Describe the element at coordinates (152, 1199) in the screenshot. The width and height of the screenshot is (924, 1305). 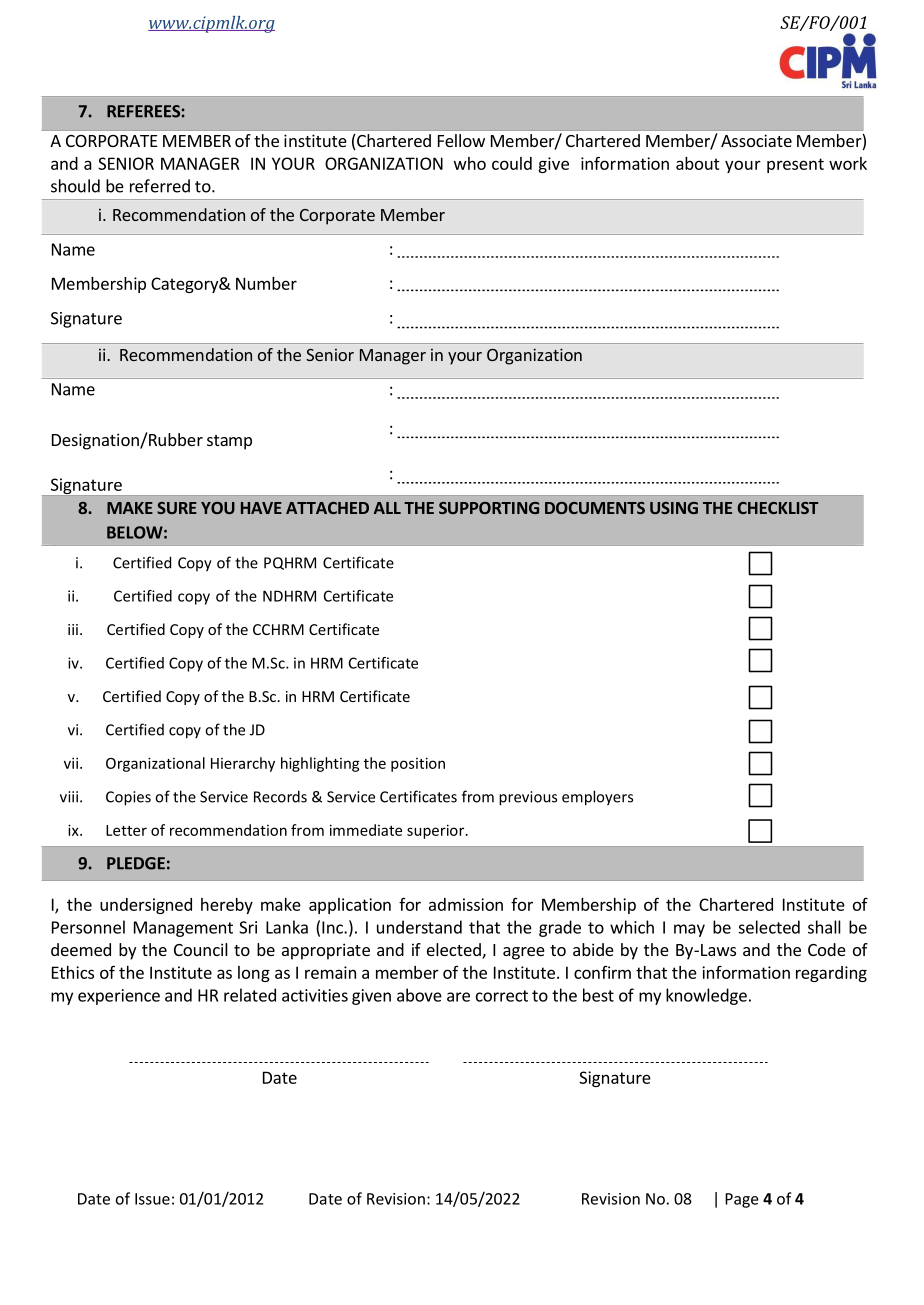
I see `Issue` at that location.
